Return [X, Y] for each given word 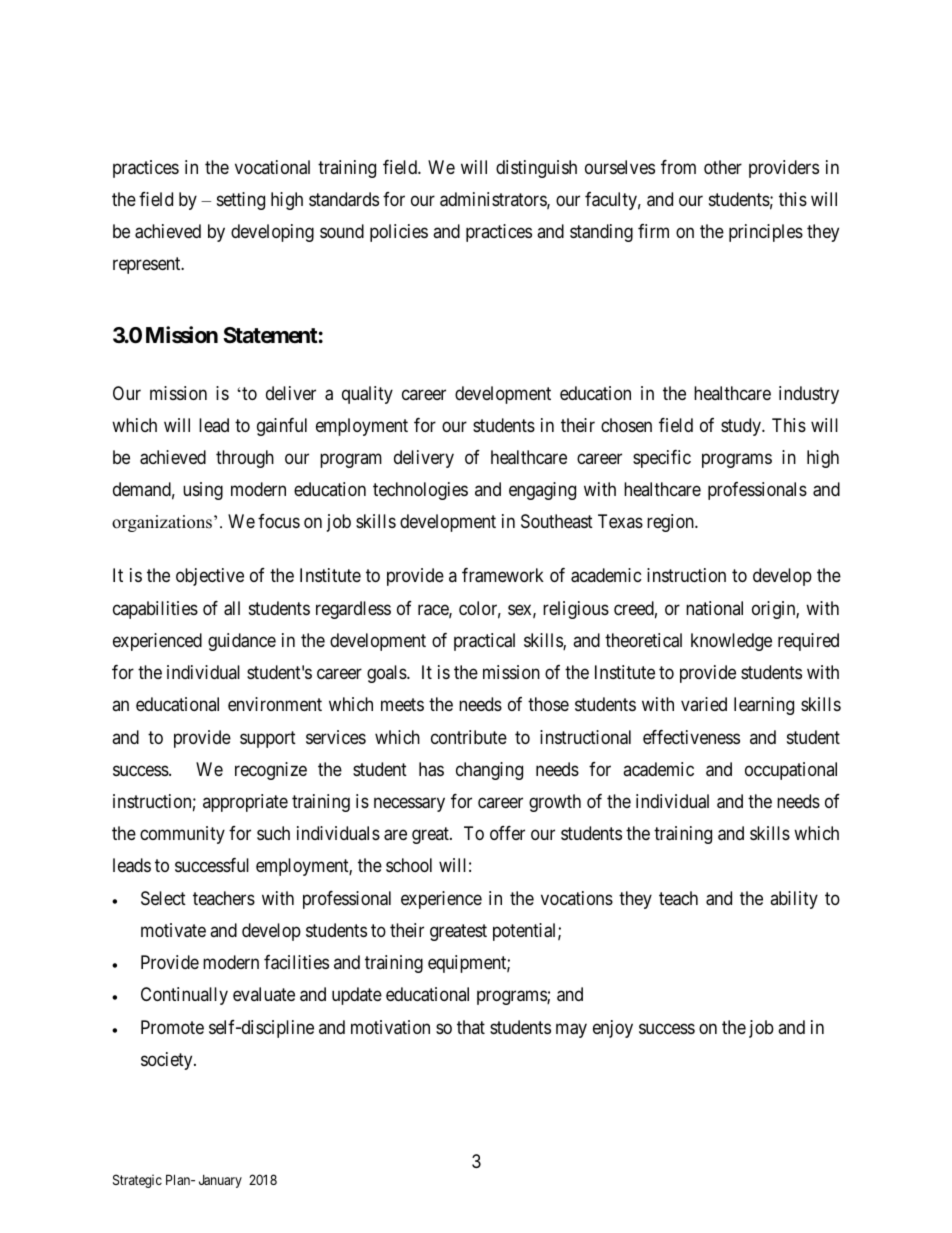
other [723, 167]
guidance [242, 642]
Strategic [137, 1181]
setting [241, 201]
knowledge [731, 642]
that [471, 1027]
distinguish [536, 169]
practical [484, 642]
